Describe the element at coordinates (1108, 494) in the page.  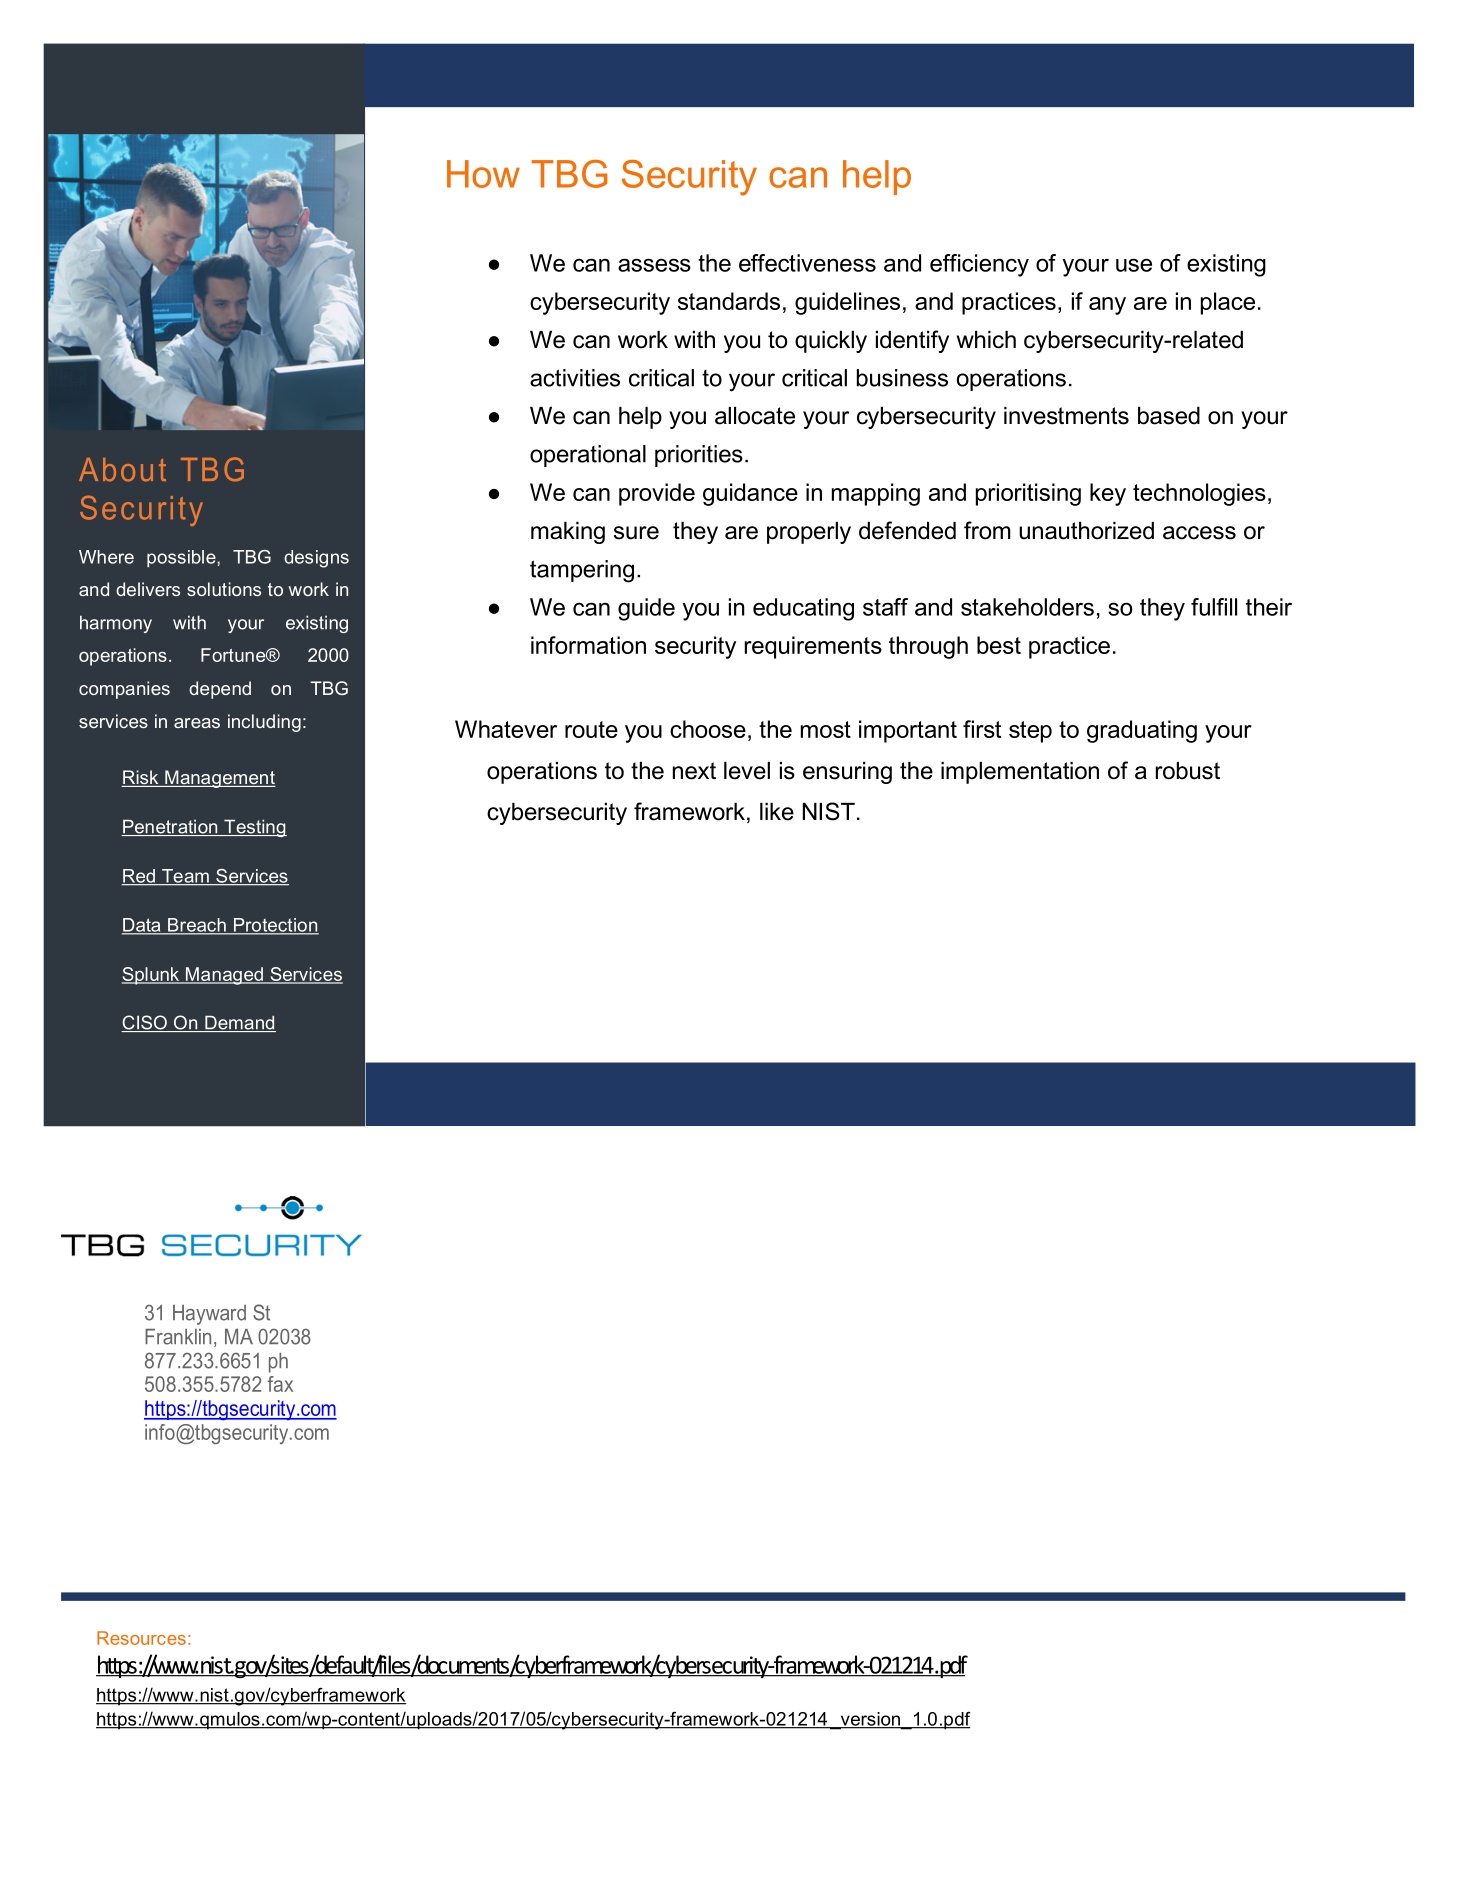
I see `key` at that location.
